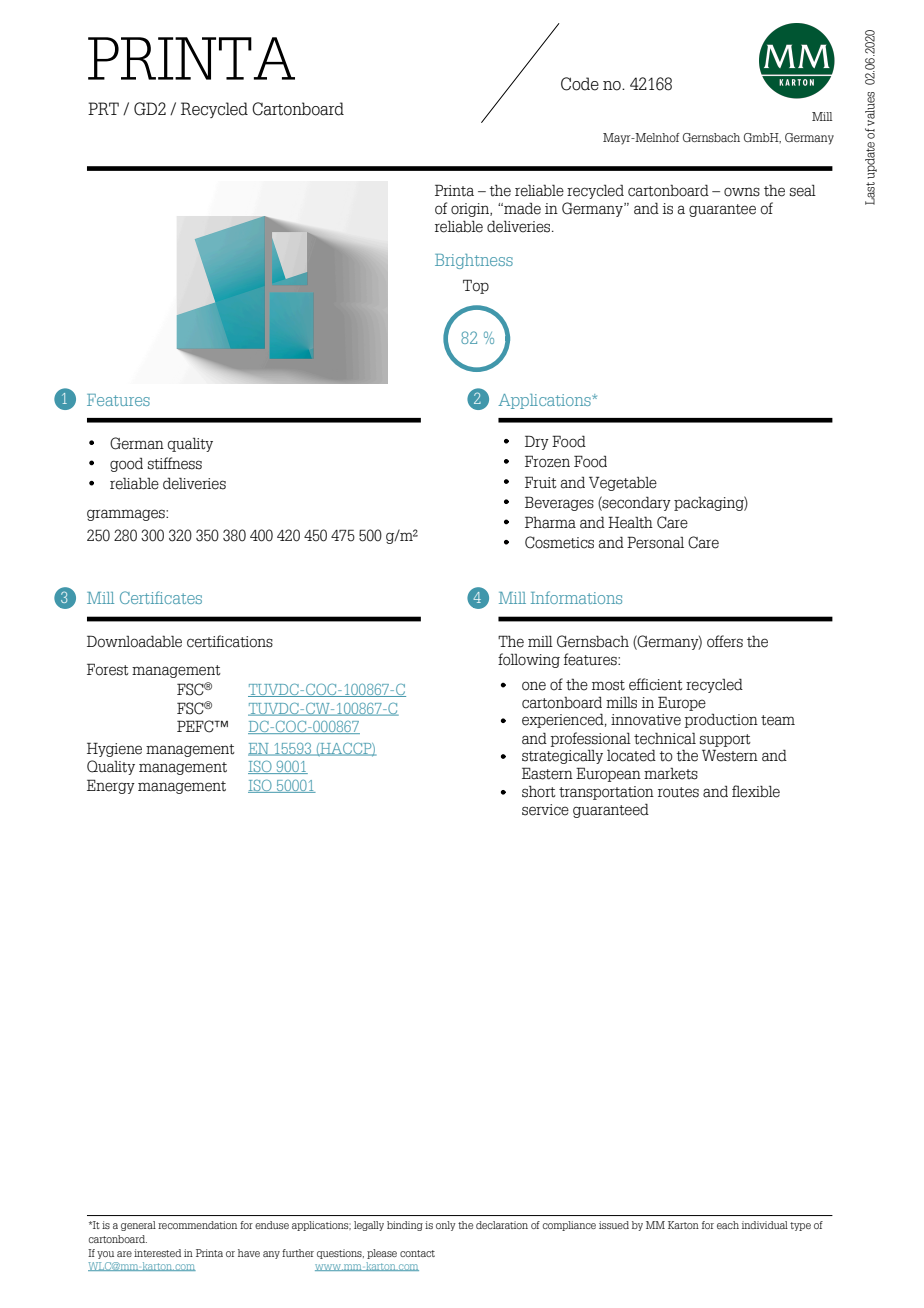  I want to click on Vegetable, so click(623, 483).
